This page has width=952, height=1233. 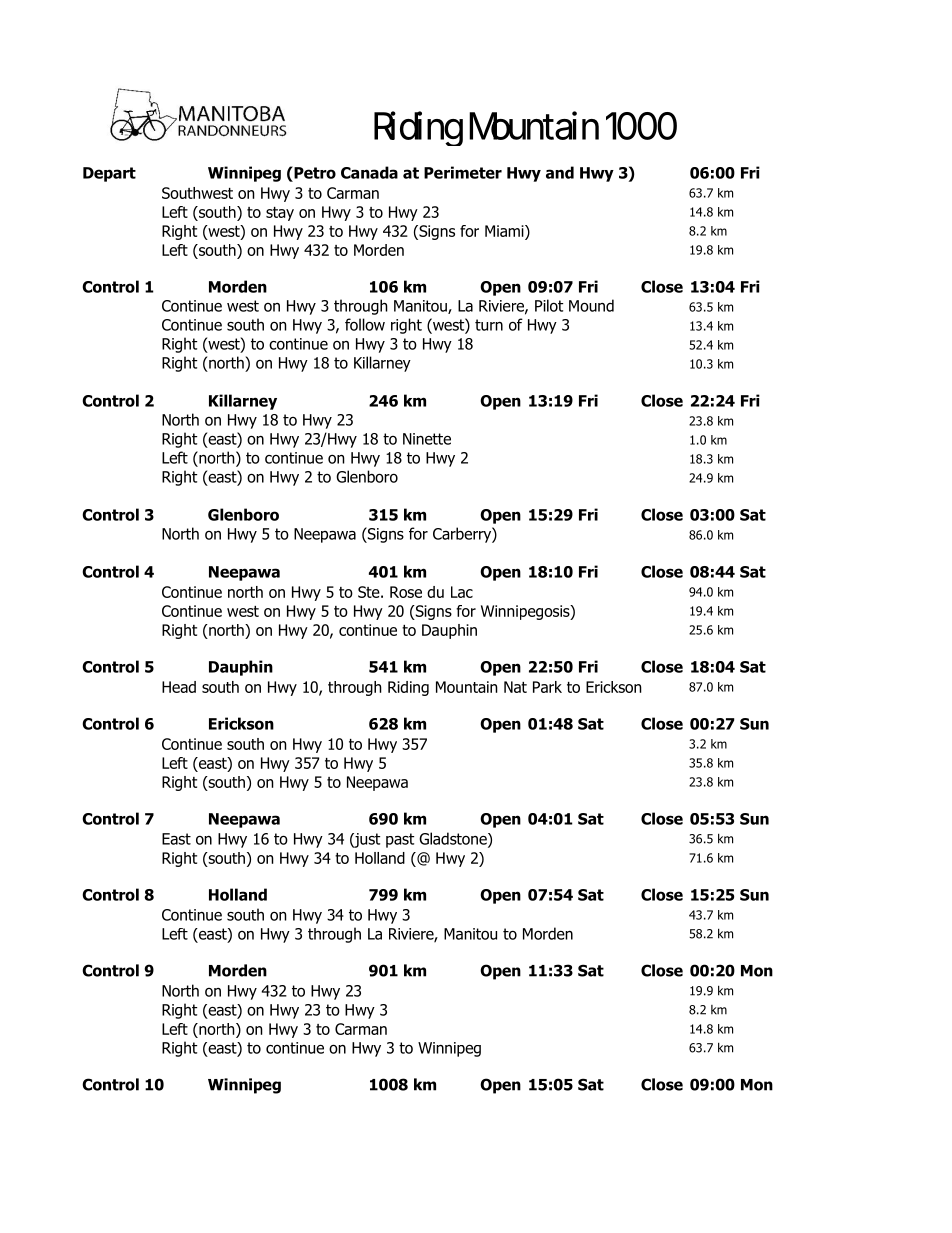 I want to click on follow, so click(x=365, y=324).
